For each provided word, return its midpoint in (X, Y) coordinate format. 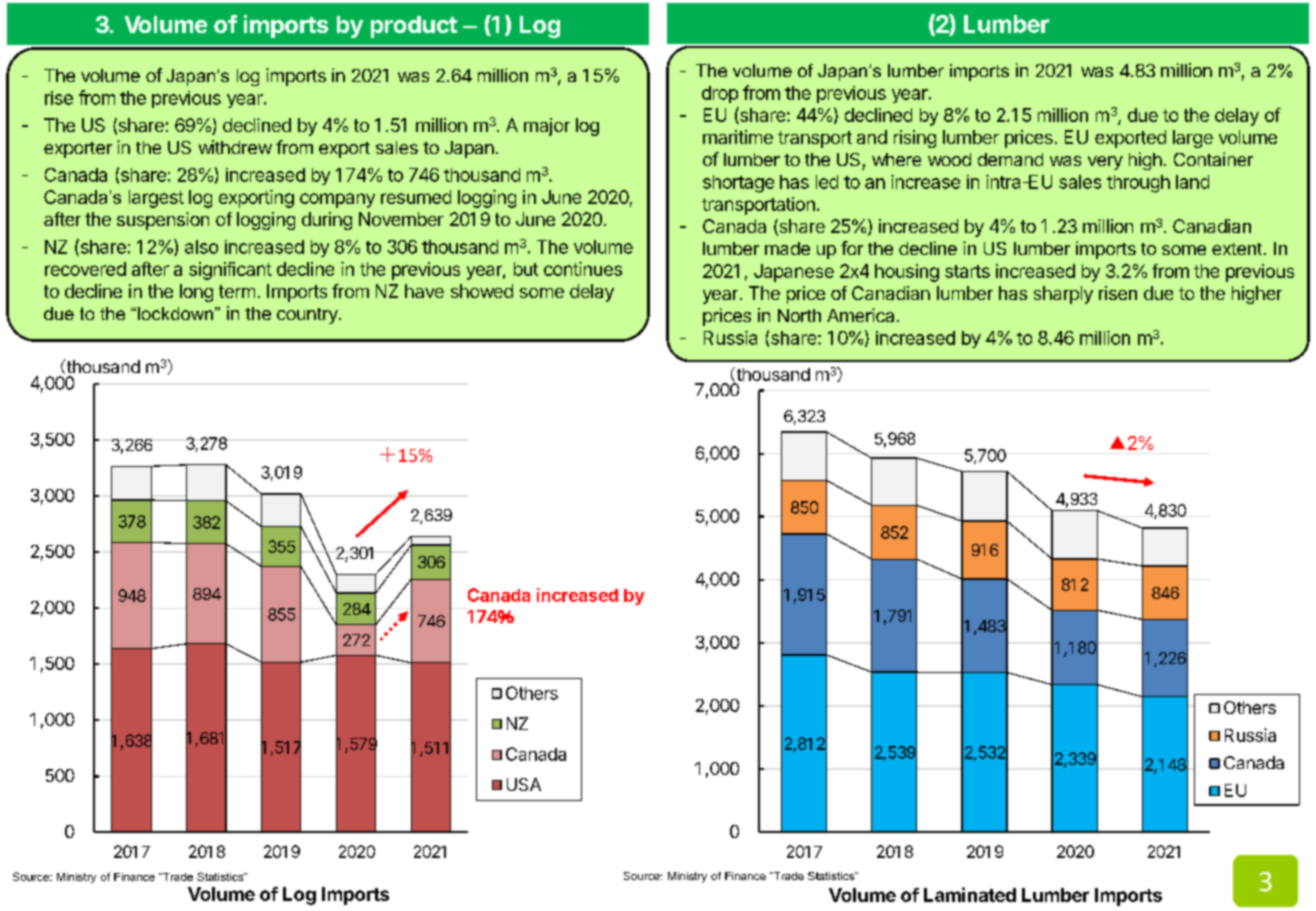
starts (967, 271)
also (201, 247)
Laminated (970, 894)
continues (583, 269)
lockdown (175, 313)
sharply (1063, 295)
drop (720, 94)
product (414, 27)
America (860, 315)
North (799, 315)
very (1105, 163)
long (196, 293)
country (307, 316)
